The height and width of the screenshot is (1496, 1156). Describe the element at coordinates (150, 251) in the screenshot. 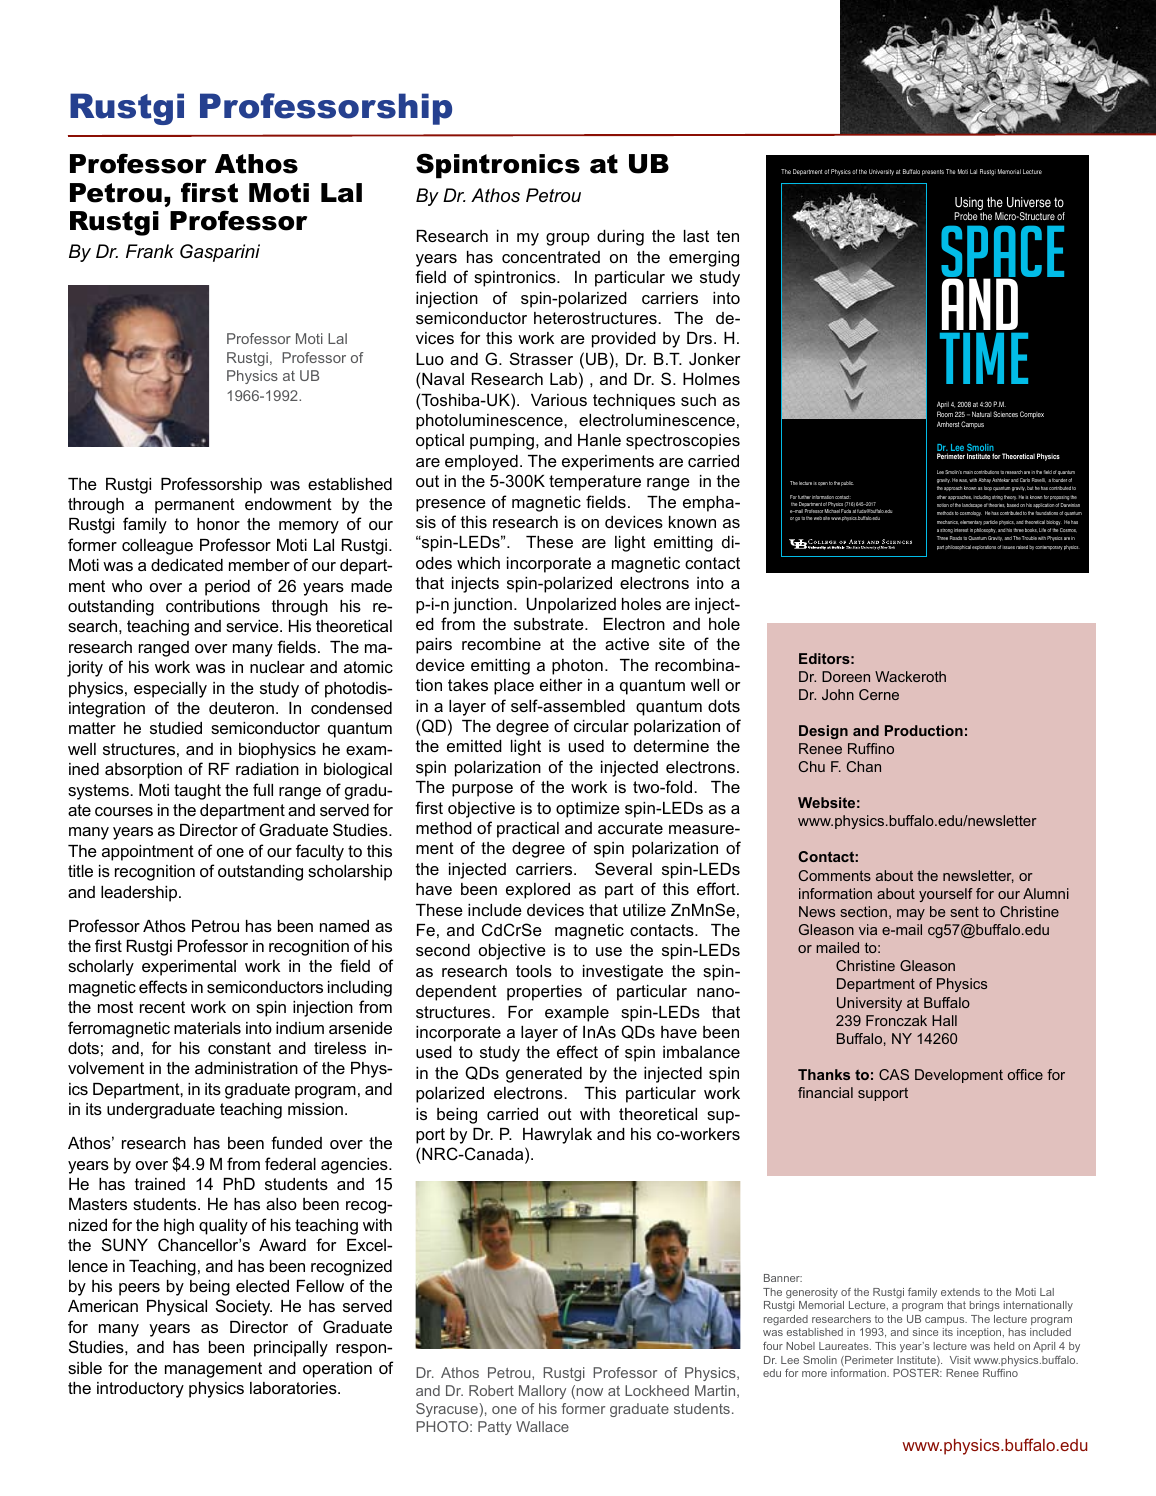

I see `Frank` at that location.
